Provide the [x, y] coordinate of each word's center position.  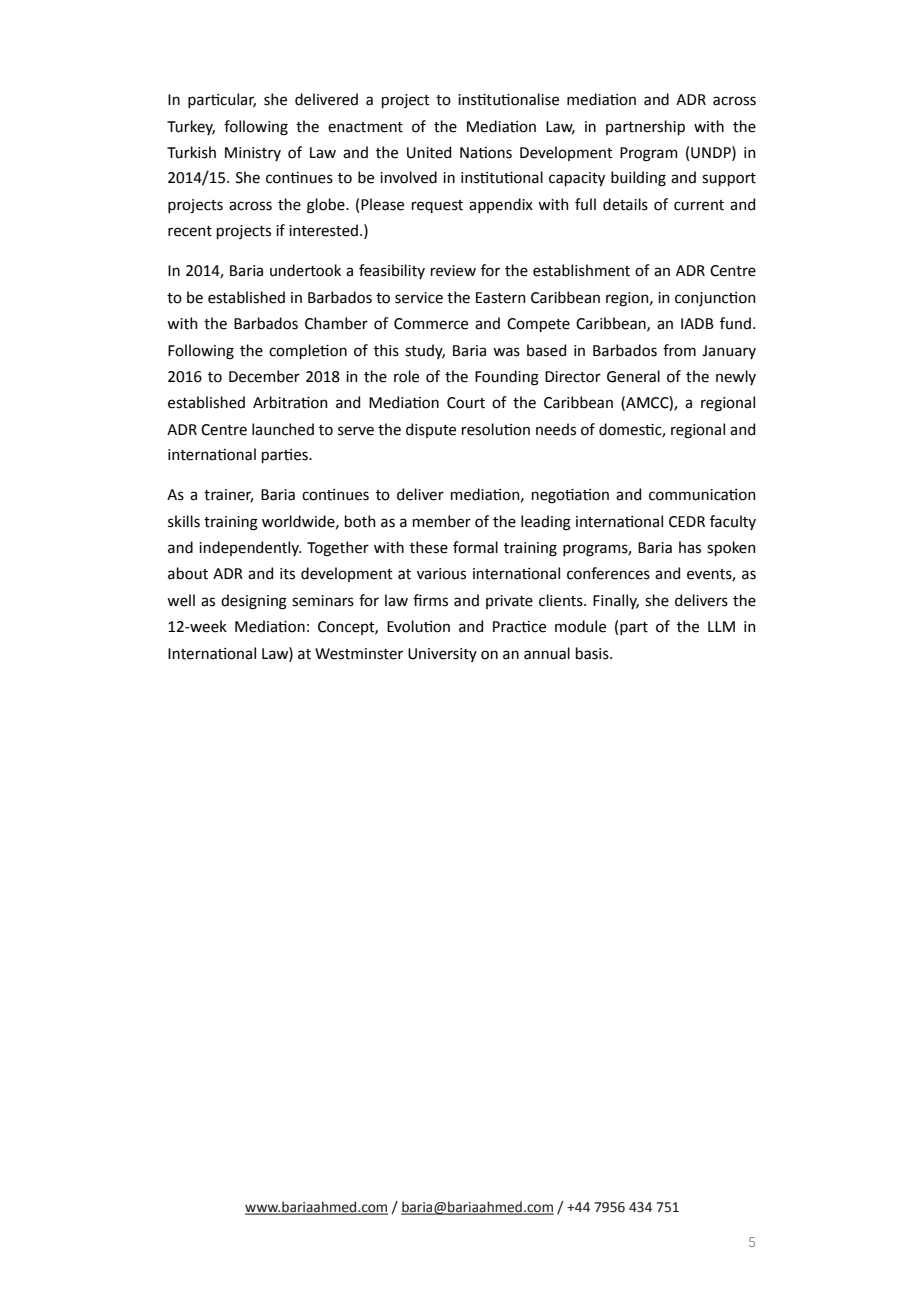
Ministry [253, 154]
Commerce [431, 324]
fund [735, 323]
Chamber [336, 323]
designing [254, 602]
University [442, 655]
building [638, 179]
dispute [431, 430]
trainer [228, 496]
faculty [733, 522]
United [429, 152]
